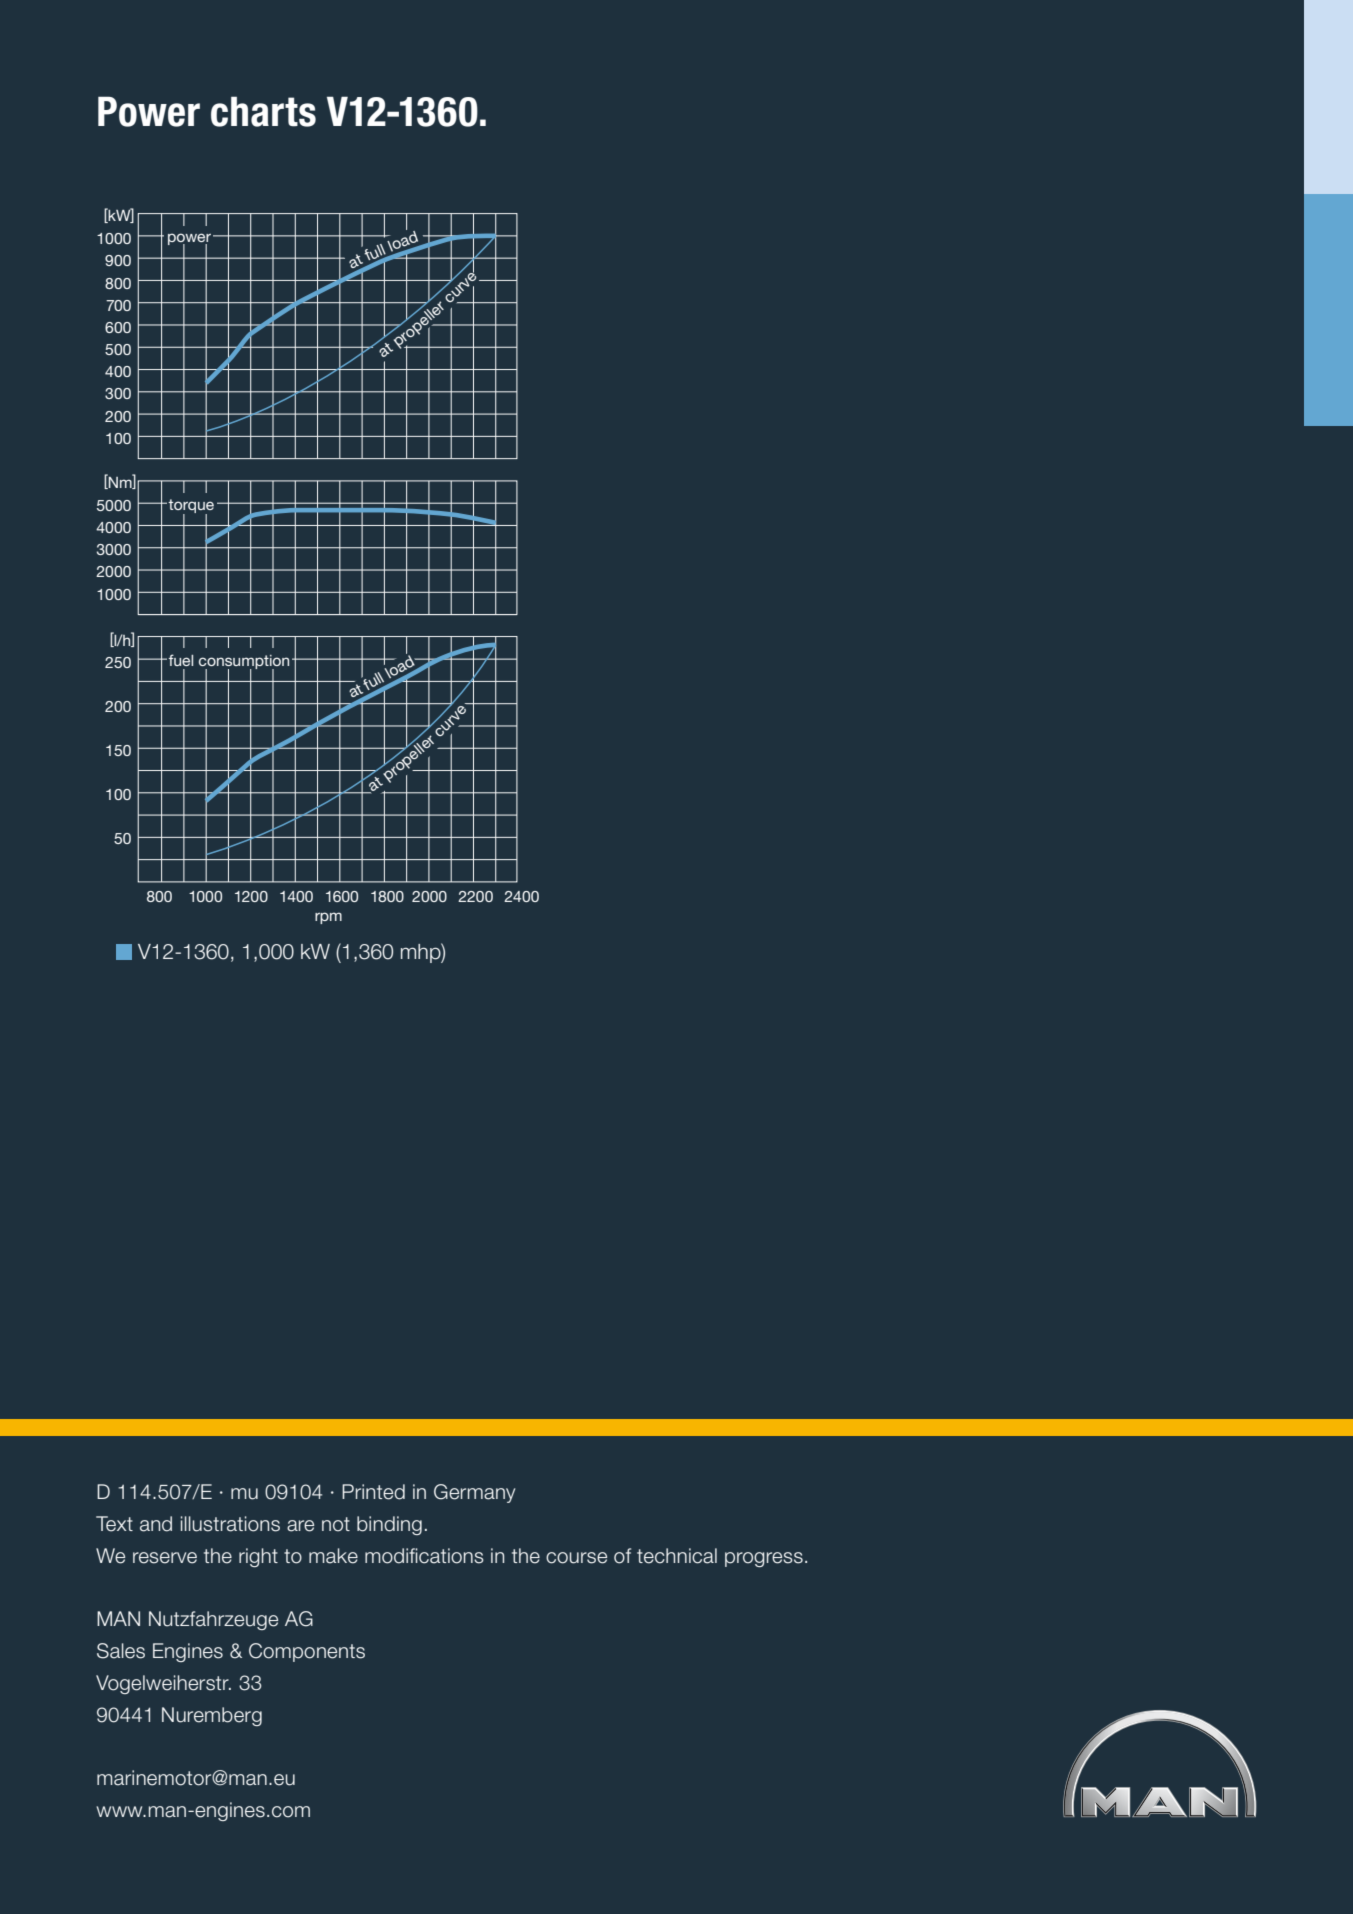 The width and height of the screenshot is (1353, 1914). What do you see at coordinates (373, 1492) in the screenshot?
I see `Printed` at bounding box center [373, 1492].
